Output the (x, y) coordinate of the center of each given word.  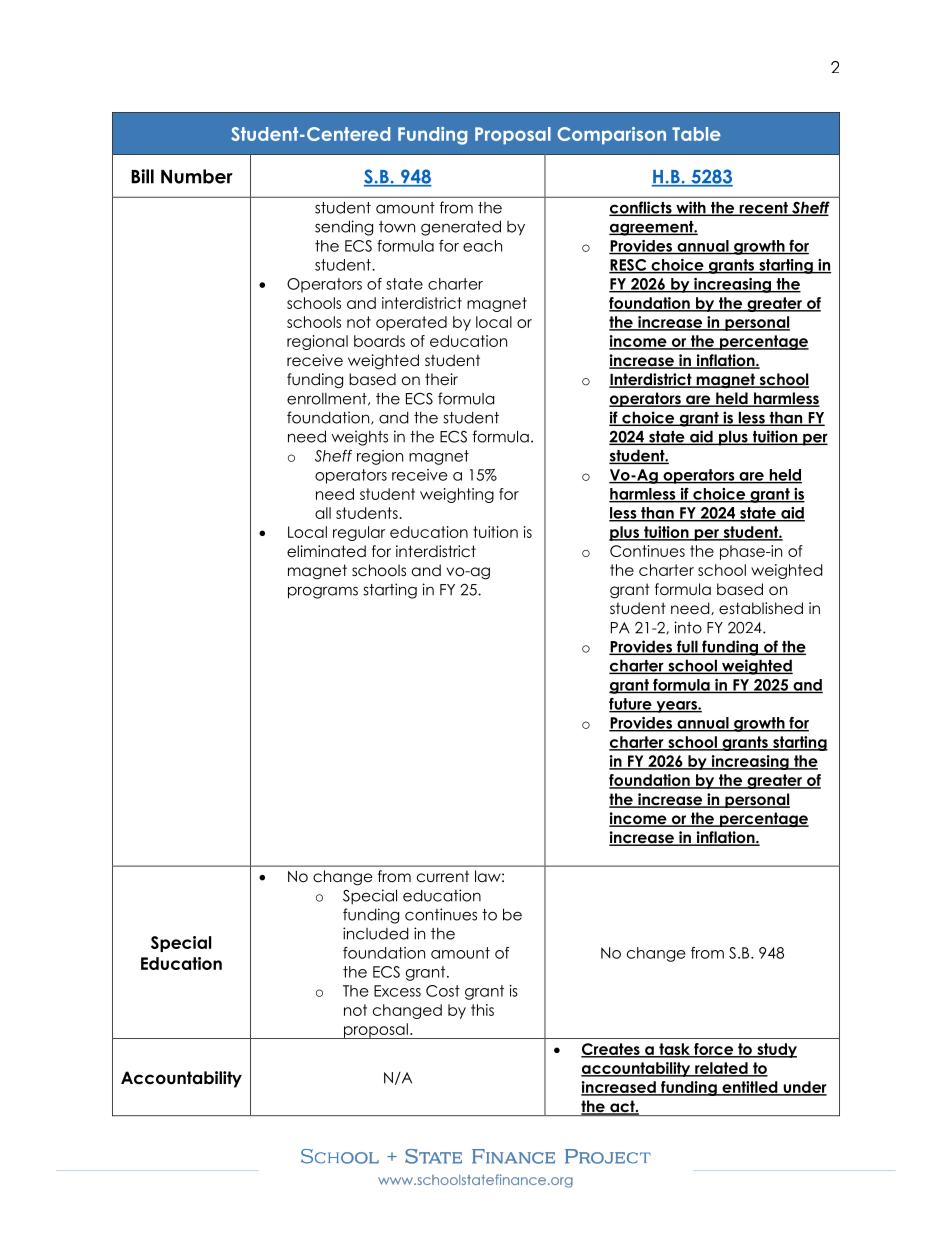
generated (461, 228)
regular (359, 533)
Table (696, 134)
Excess (397, 991)
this (482, 1010)
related (721, 1069)
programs (323, 592)
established (761, 608)
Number (197, 176)
